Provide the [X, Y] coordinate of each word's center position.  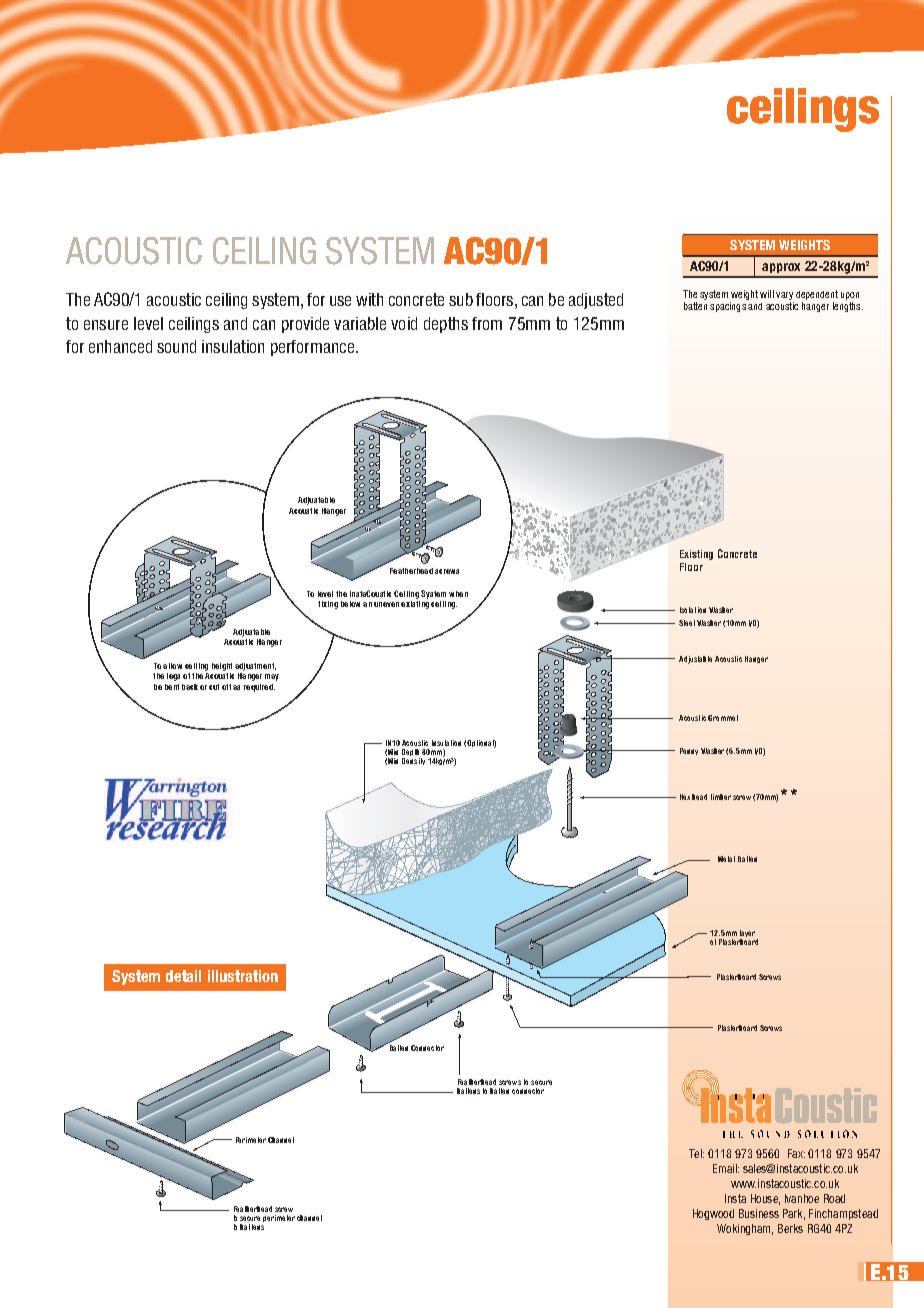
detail [183, 976]
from [487, 323]
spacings [728, 307]
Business [759, 1213]
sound [176, 346]
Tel [696, 1153]
